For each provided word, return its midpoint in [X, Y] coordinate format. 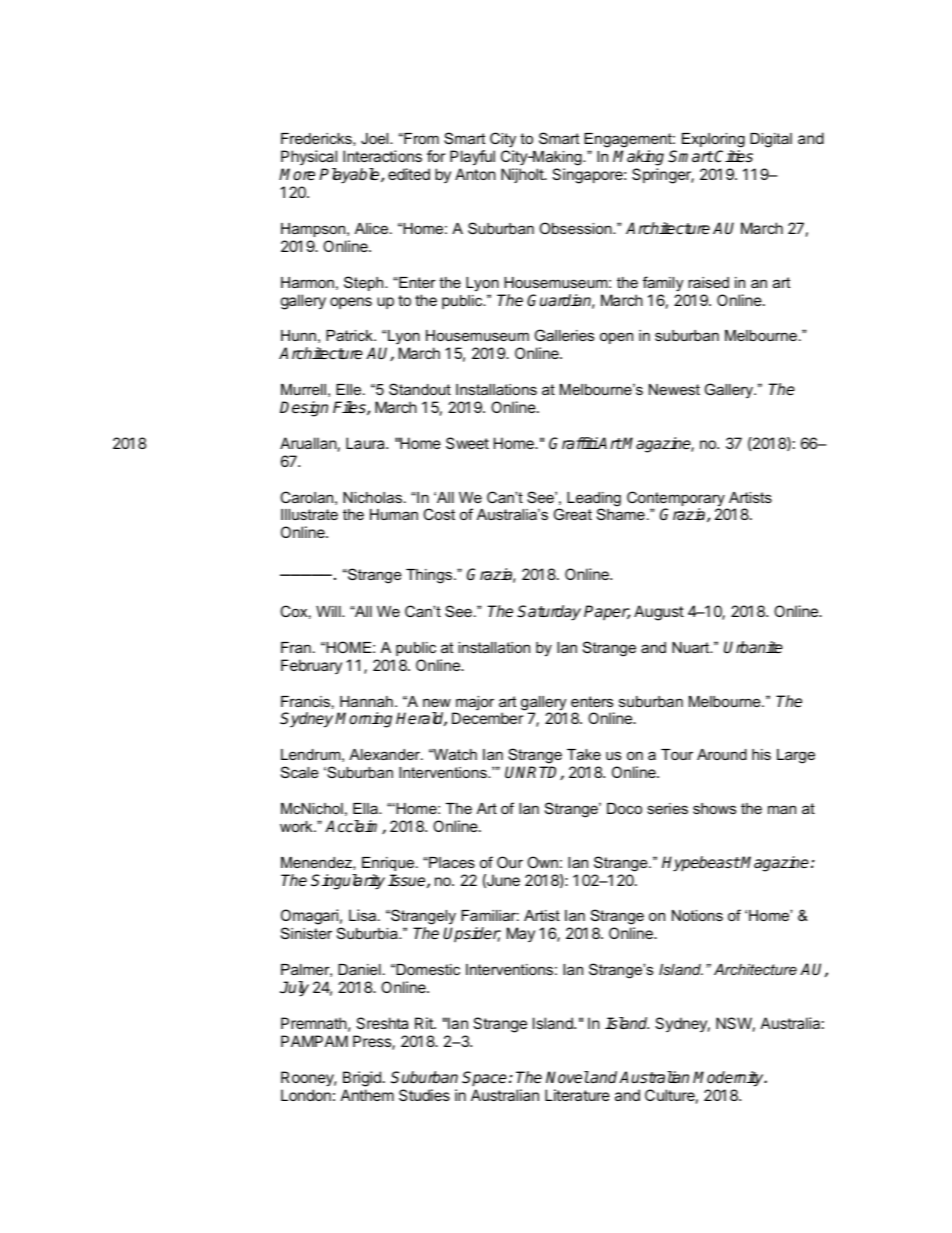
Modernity [729, 1079]
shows [714, 808]
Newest [674, 389]
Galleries [564, 335]
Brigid [362, 1079]
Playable [350, 176]
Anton [475, 174]
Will [329, 611]
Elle [350, 389]
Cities [733, 156]
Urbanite [753, 647]
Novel [568, 1077]
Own [542, 862]
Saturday [549, 613]
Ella [366, 808]
